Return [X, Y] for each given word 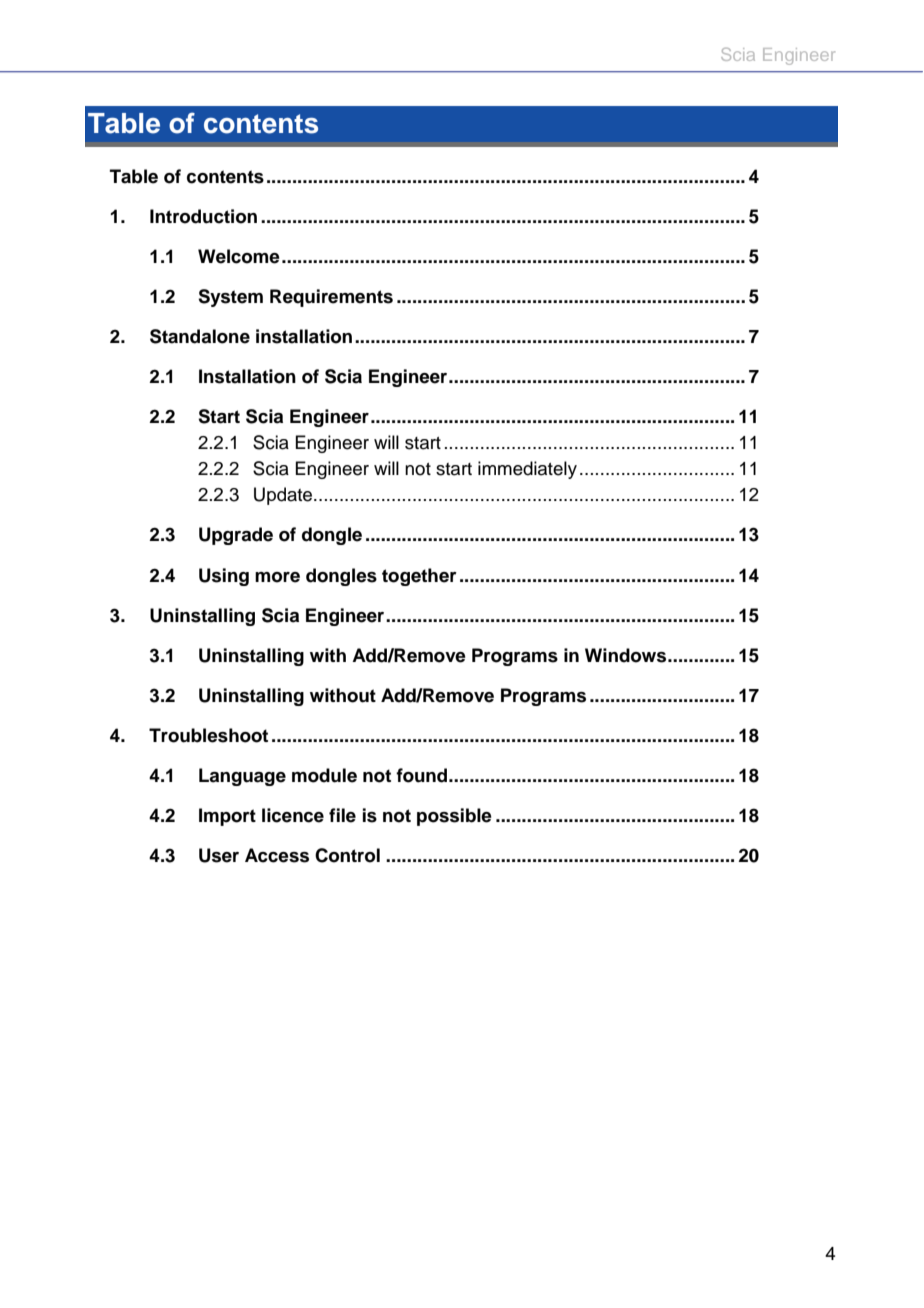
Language [242, 777]
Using [224, 577]
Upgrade [236, 536]
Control [347, 855]
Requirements [331, 298]
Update [284, 496]
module [324, 775]
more [277, 577]
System [230, 298]
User [219, 855]
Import [227, 817]
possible [454, 817]
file [342, 815]
